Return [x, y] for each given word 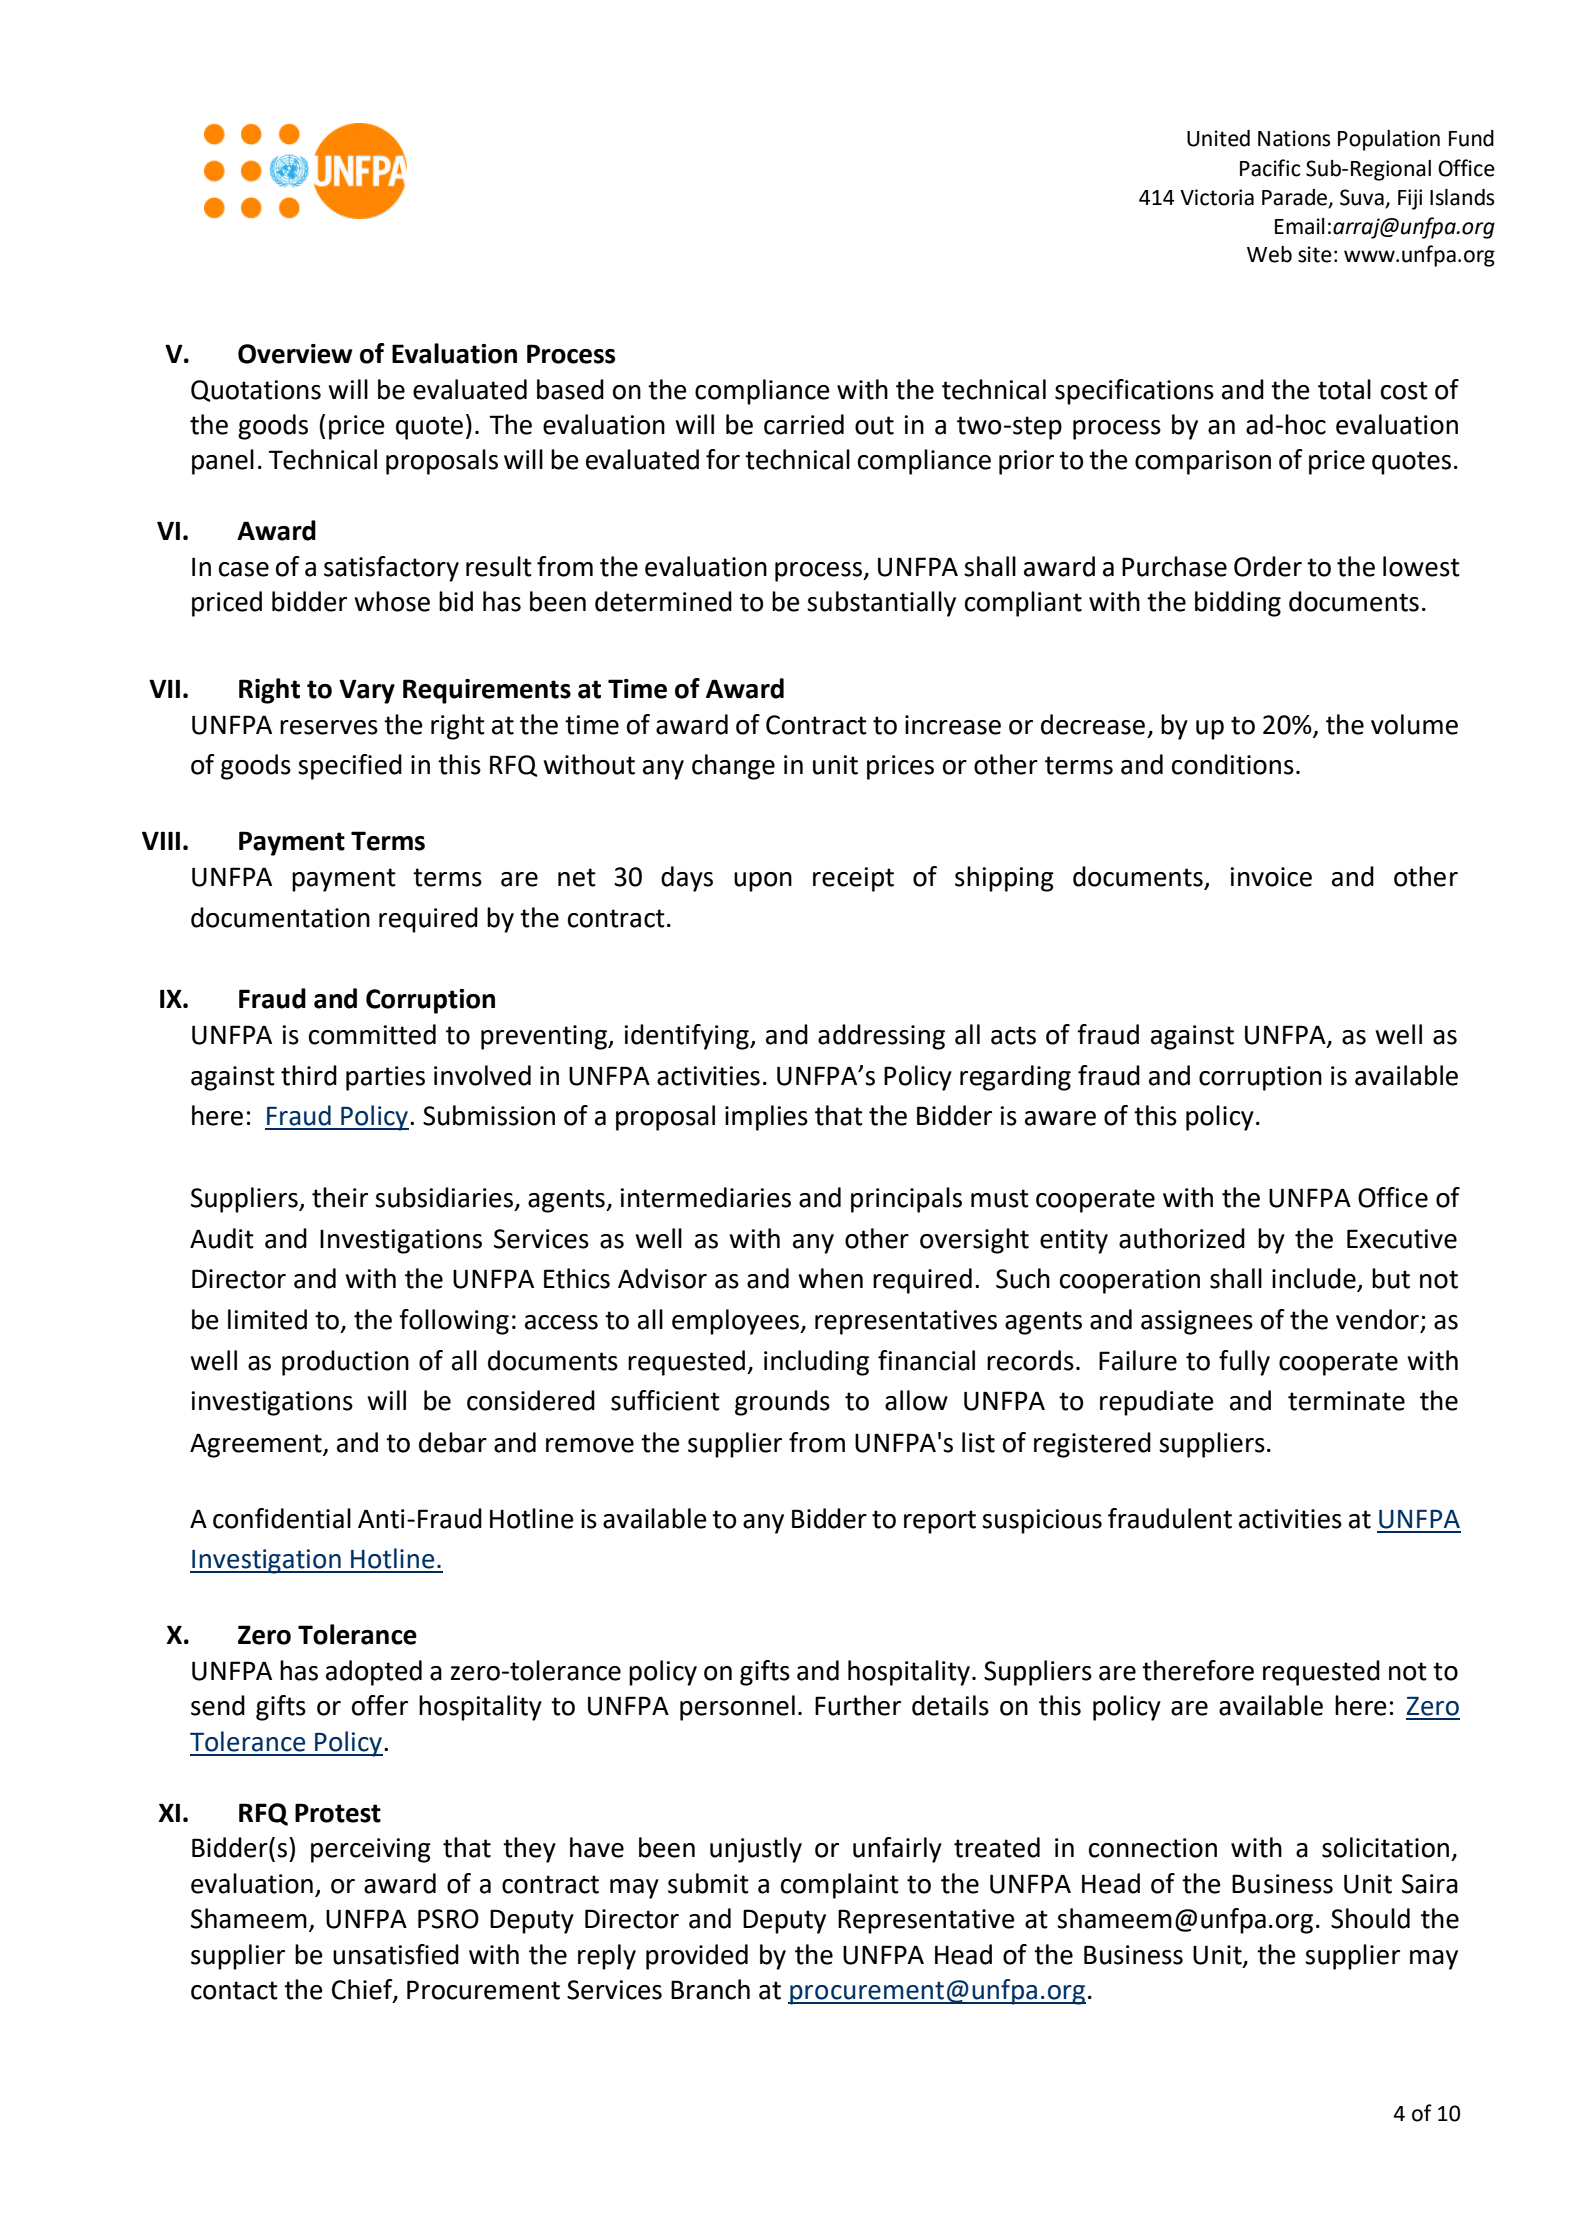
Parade [1294, 197]
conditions [1233, 764]
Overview [295, 354]
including [816, 1363]
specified [350, 767]
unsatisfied [396, 1954]
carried [804, 424]
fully [1244, 1363]
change [733, 767]
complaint [840, 1886]
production [345, 1363]
